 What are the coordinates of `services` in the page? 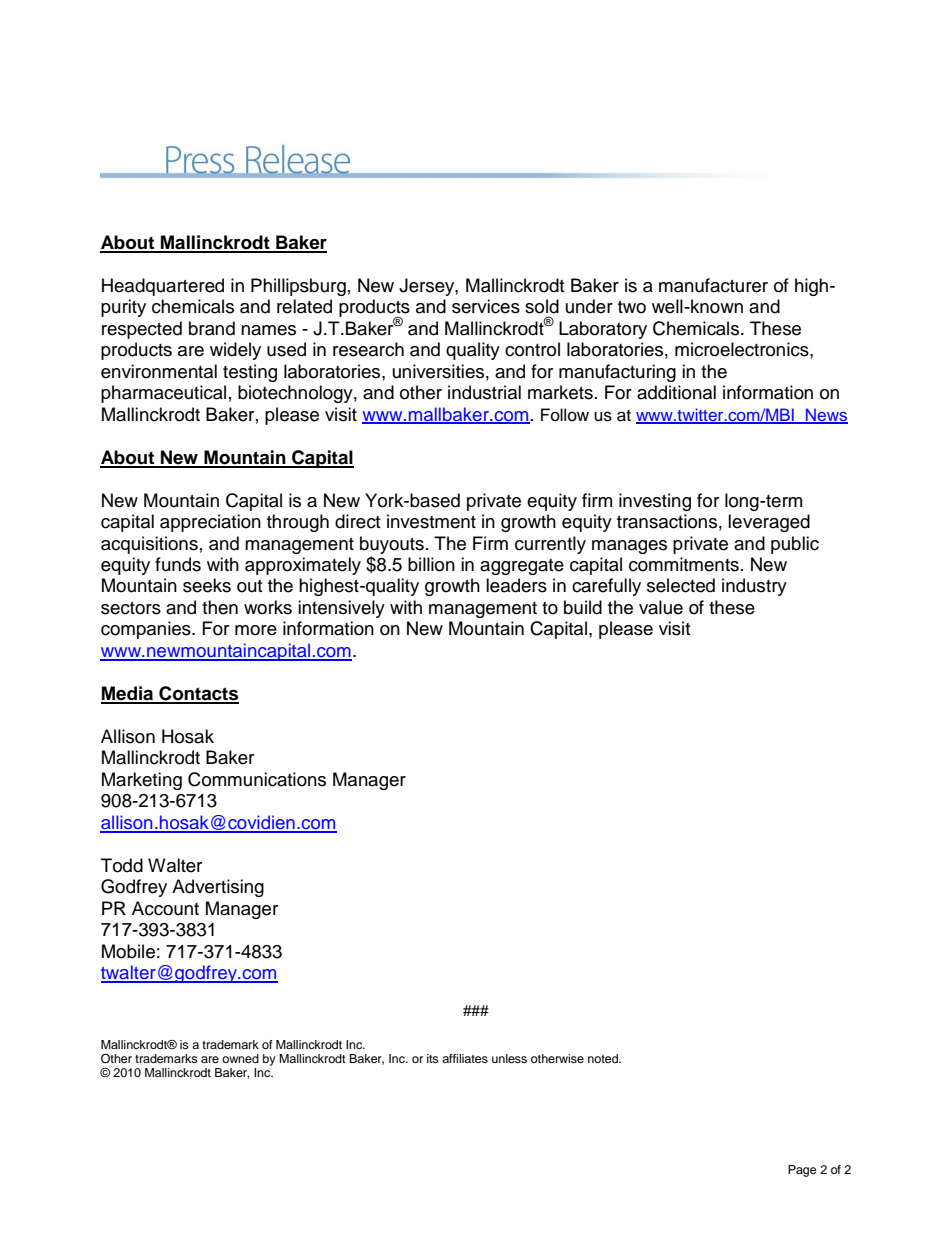 It's located at (486, 306).
